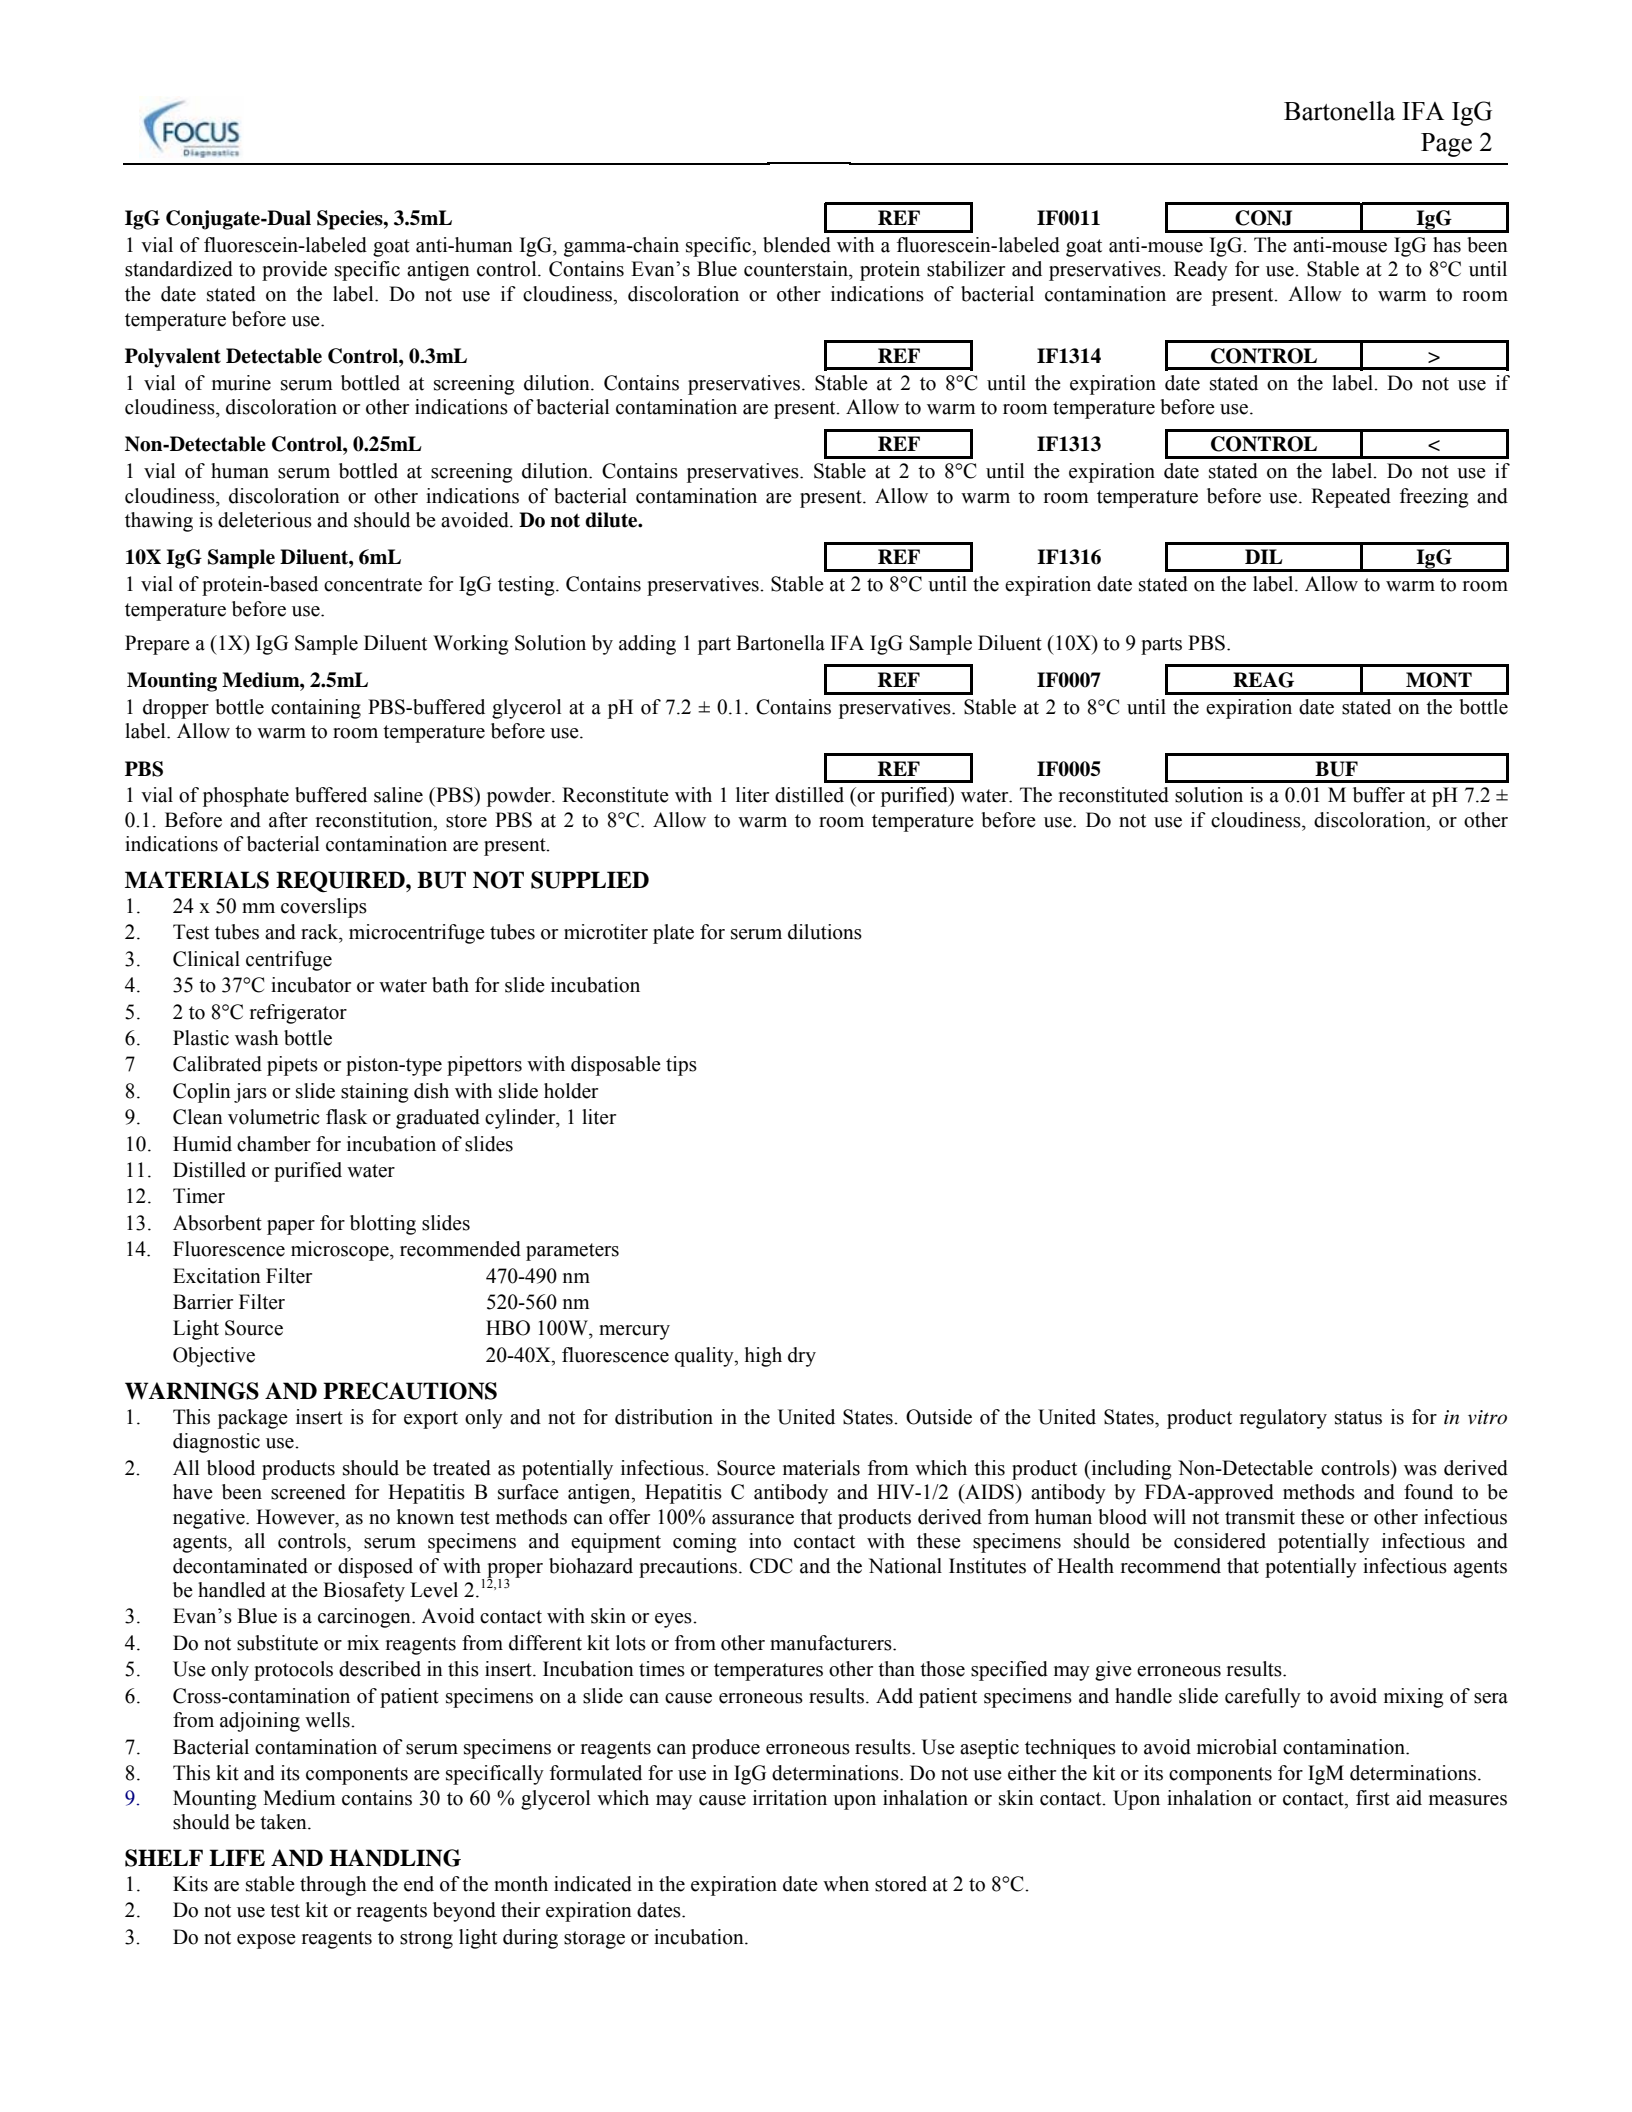 This screenshot has height=2112, width=1632. Describe the element at coordinates (846, 1884) in the screenshot. I see `when` at that location.
